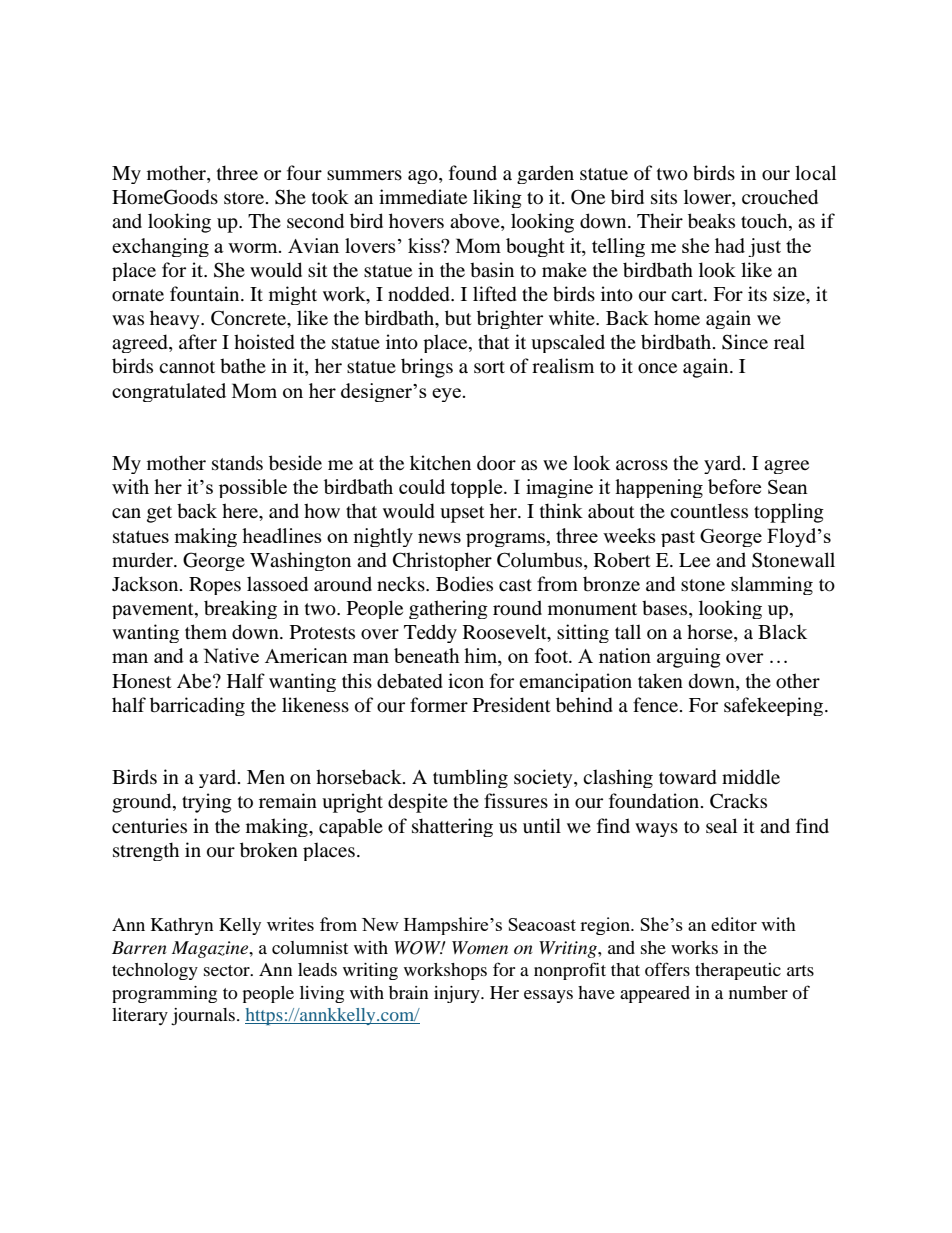  What do you see at coordinates (228, 970) in the screenshot?
I see `sector` at bounding box center [228, 970].
